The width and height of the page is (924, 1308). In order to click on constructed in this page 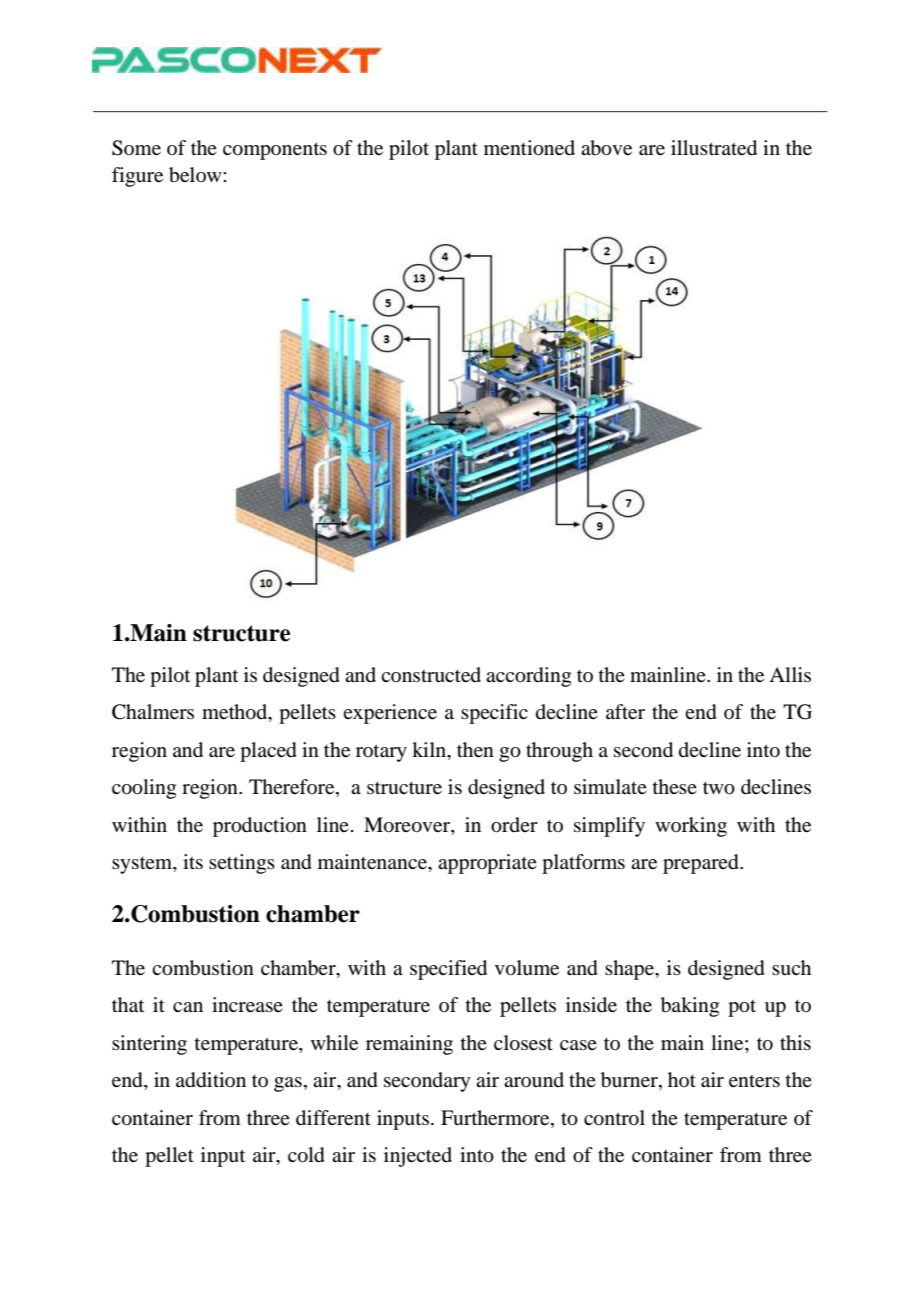, I will do `click(431, 675)`.
